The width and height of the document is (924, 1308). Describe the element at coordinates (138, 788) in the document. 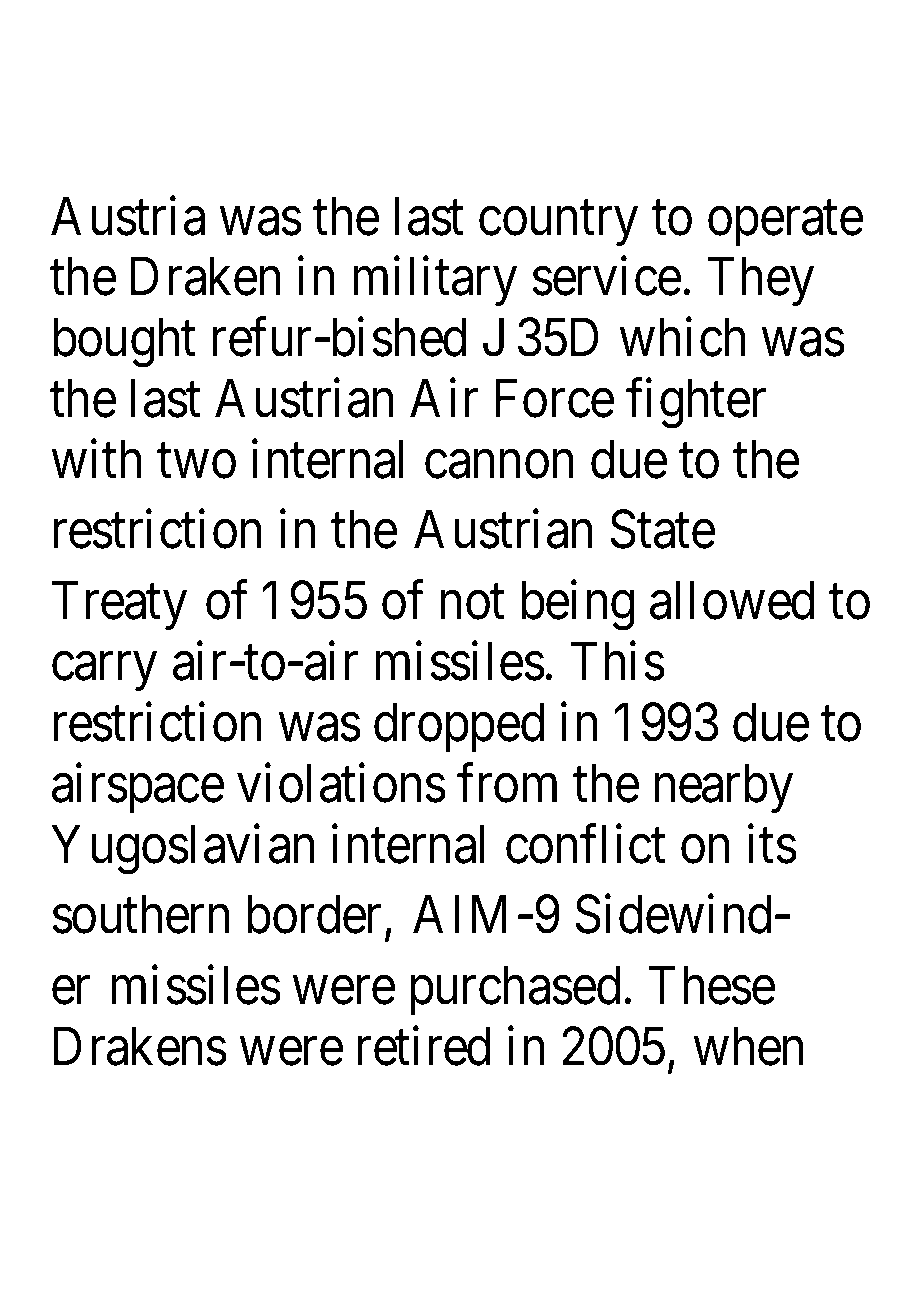

I see `airspace` at that location.
